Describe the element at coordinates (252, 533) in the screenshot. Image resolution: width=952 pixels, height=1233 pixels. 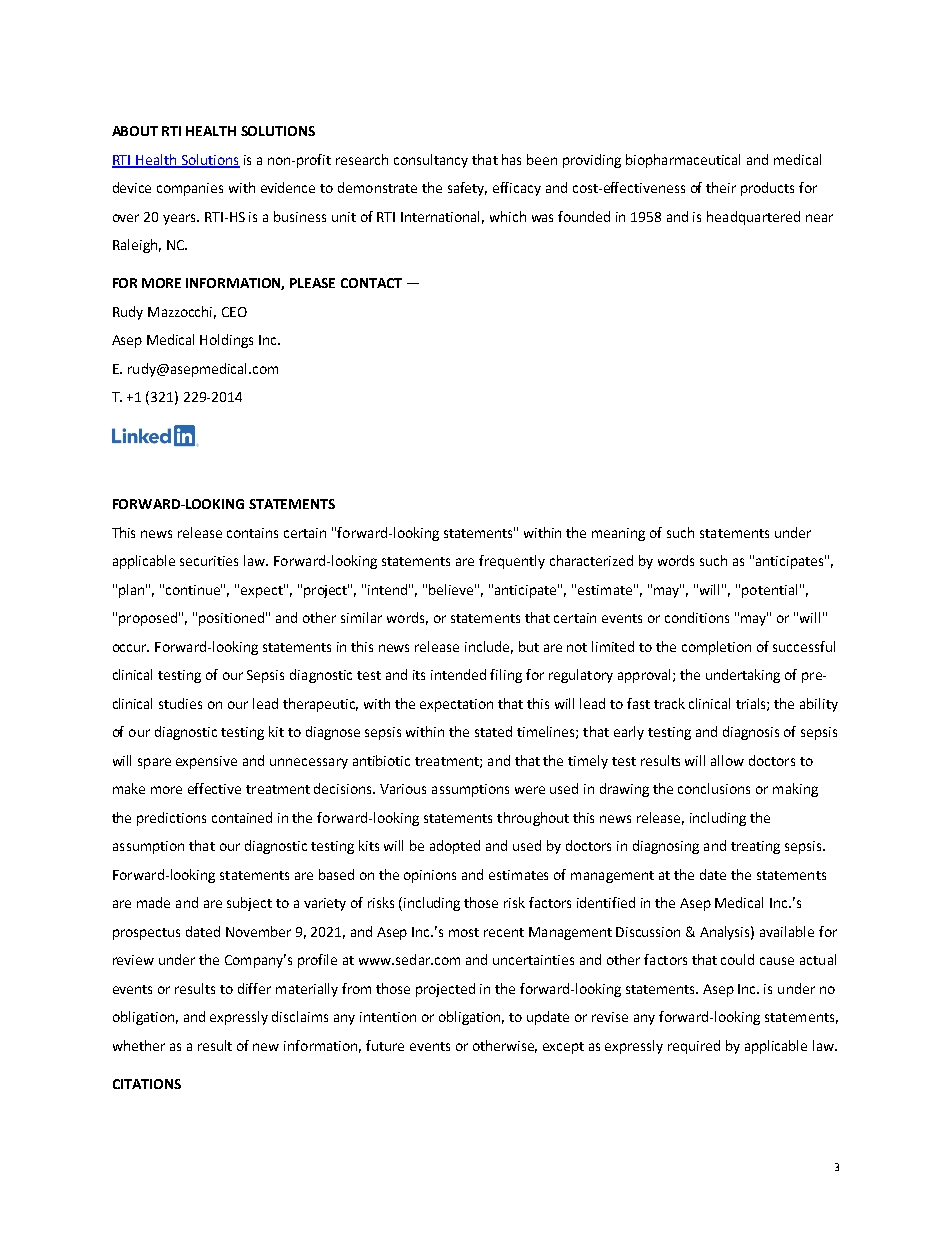
I see `contains` at that location.
